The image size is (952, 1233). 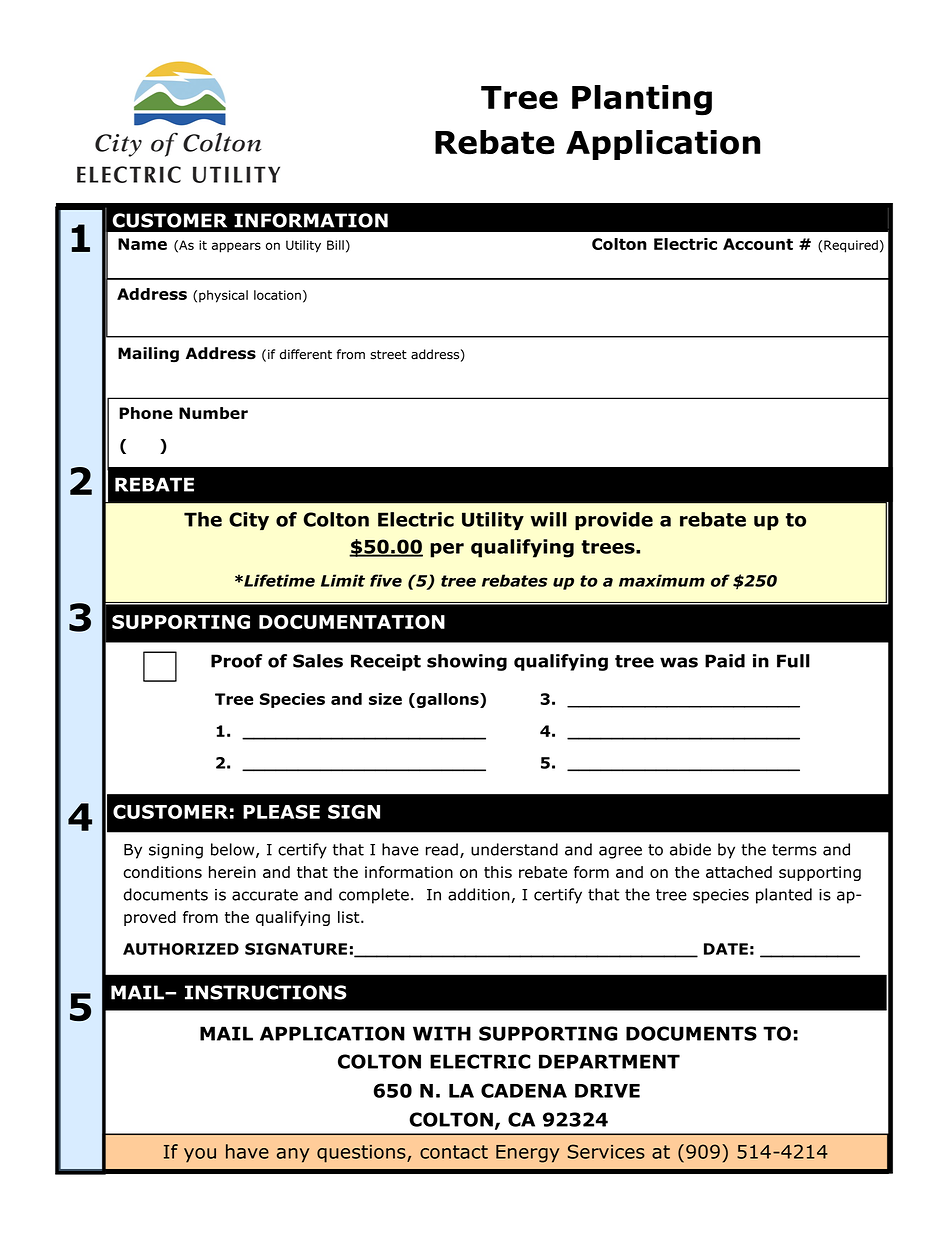 I want to click on Energy, so click(x=527, y=1154).
